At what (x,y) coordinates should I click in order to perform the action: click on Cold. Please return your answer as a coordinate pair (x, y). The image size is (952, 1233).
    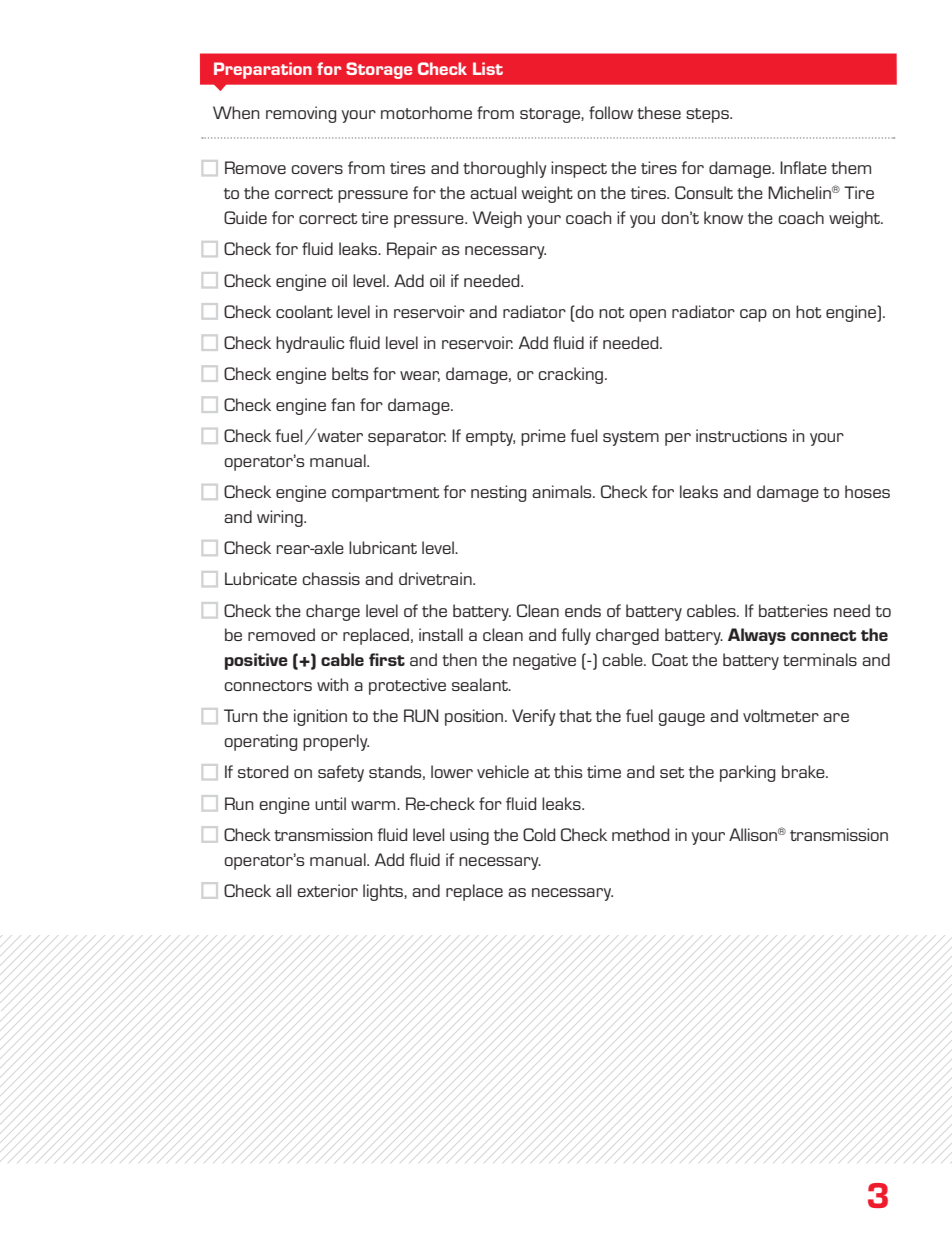
    Looking at the image, I should click on (539, 834).
